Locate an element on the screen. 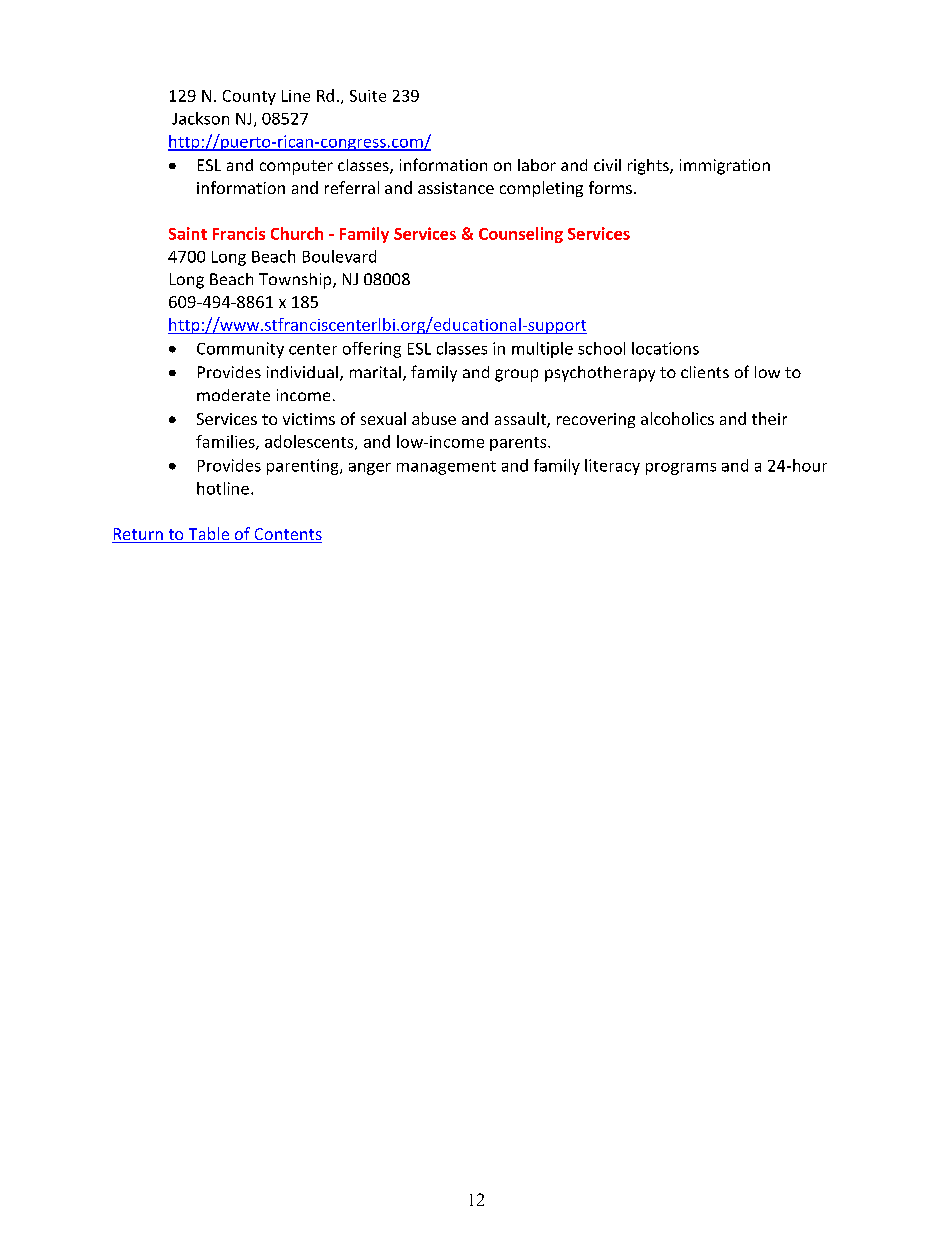 Image resolution: width=952 pixels, height=1233 pixels. immigration is located at coordinates (725, 167).
